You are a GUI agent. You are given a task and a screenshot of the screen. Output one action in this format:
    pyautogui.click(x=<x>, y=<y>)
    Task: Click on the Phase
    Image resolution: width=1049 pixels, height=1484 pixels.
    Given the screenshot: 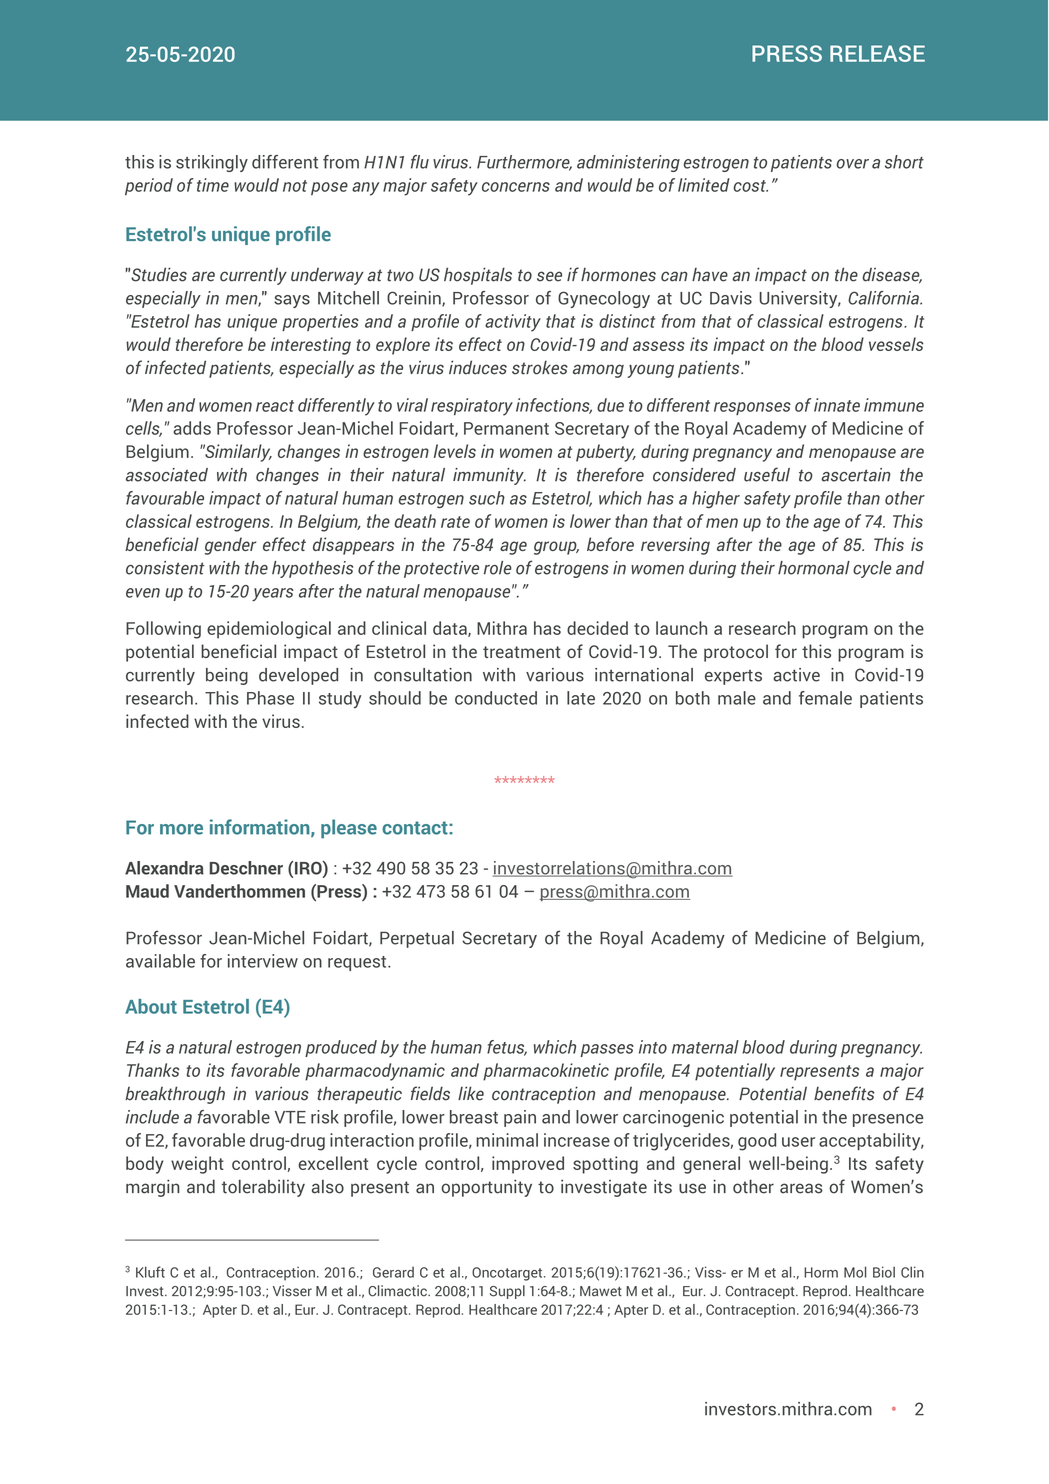 What is the action you would take?
    pyautogui.click(x=270, y=698)
